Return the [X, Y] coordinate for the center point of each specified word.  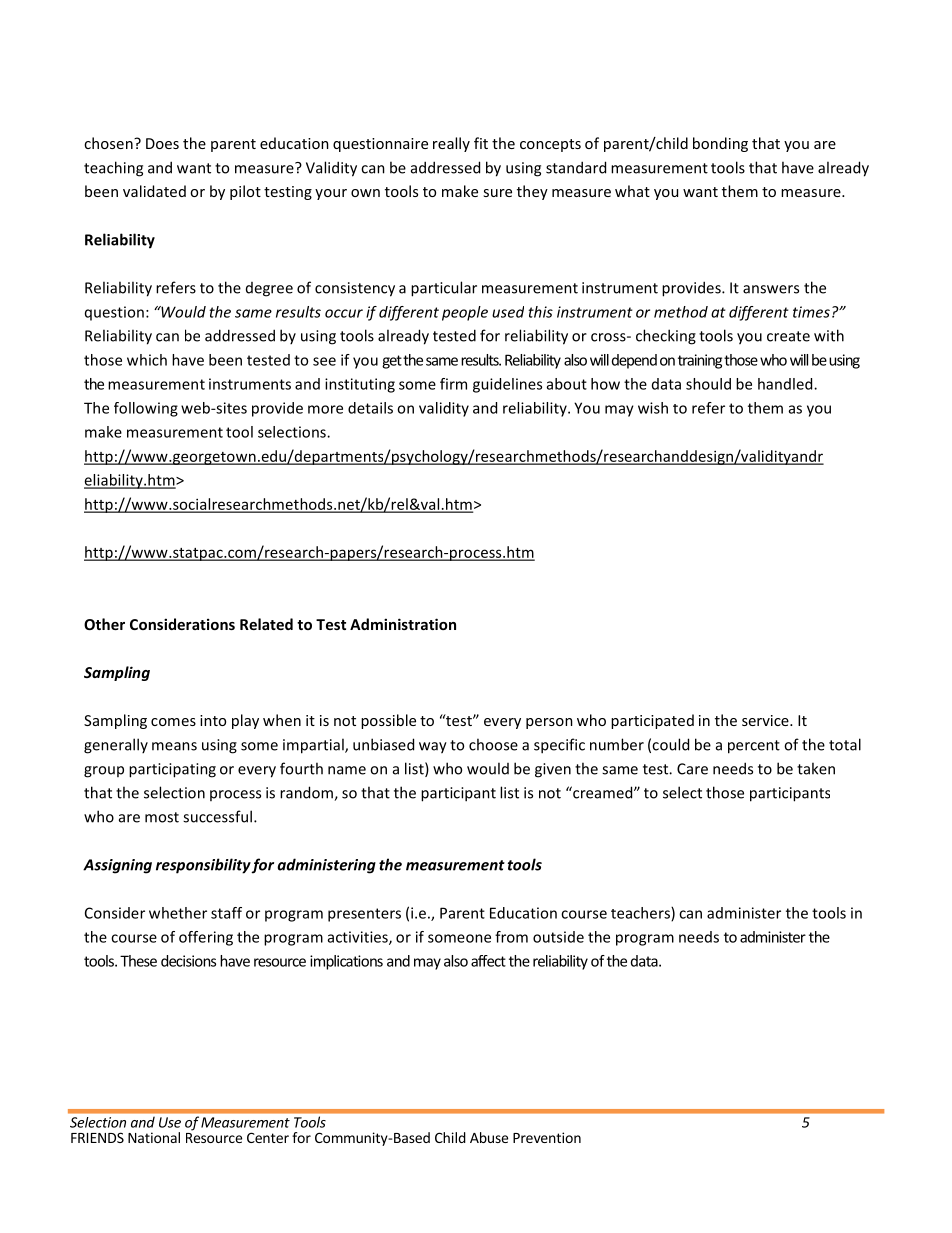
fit [481, 143]
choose [493, 744]
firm [453, 384]
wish [653, 408]
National [154, 1137]
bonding [720, 144]
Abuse [489, 1137]
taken [816, 768]
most [162, 817]
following [146, 409]
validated [154, 191]
